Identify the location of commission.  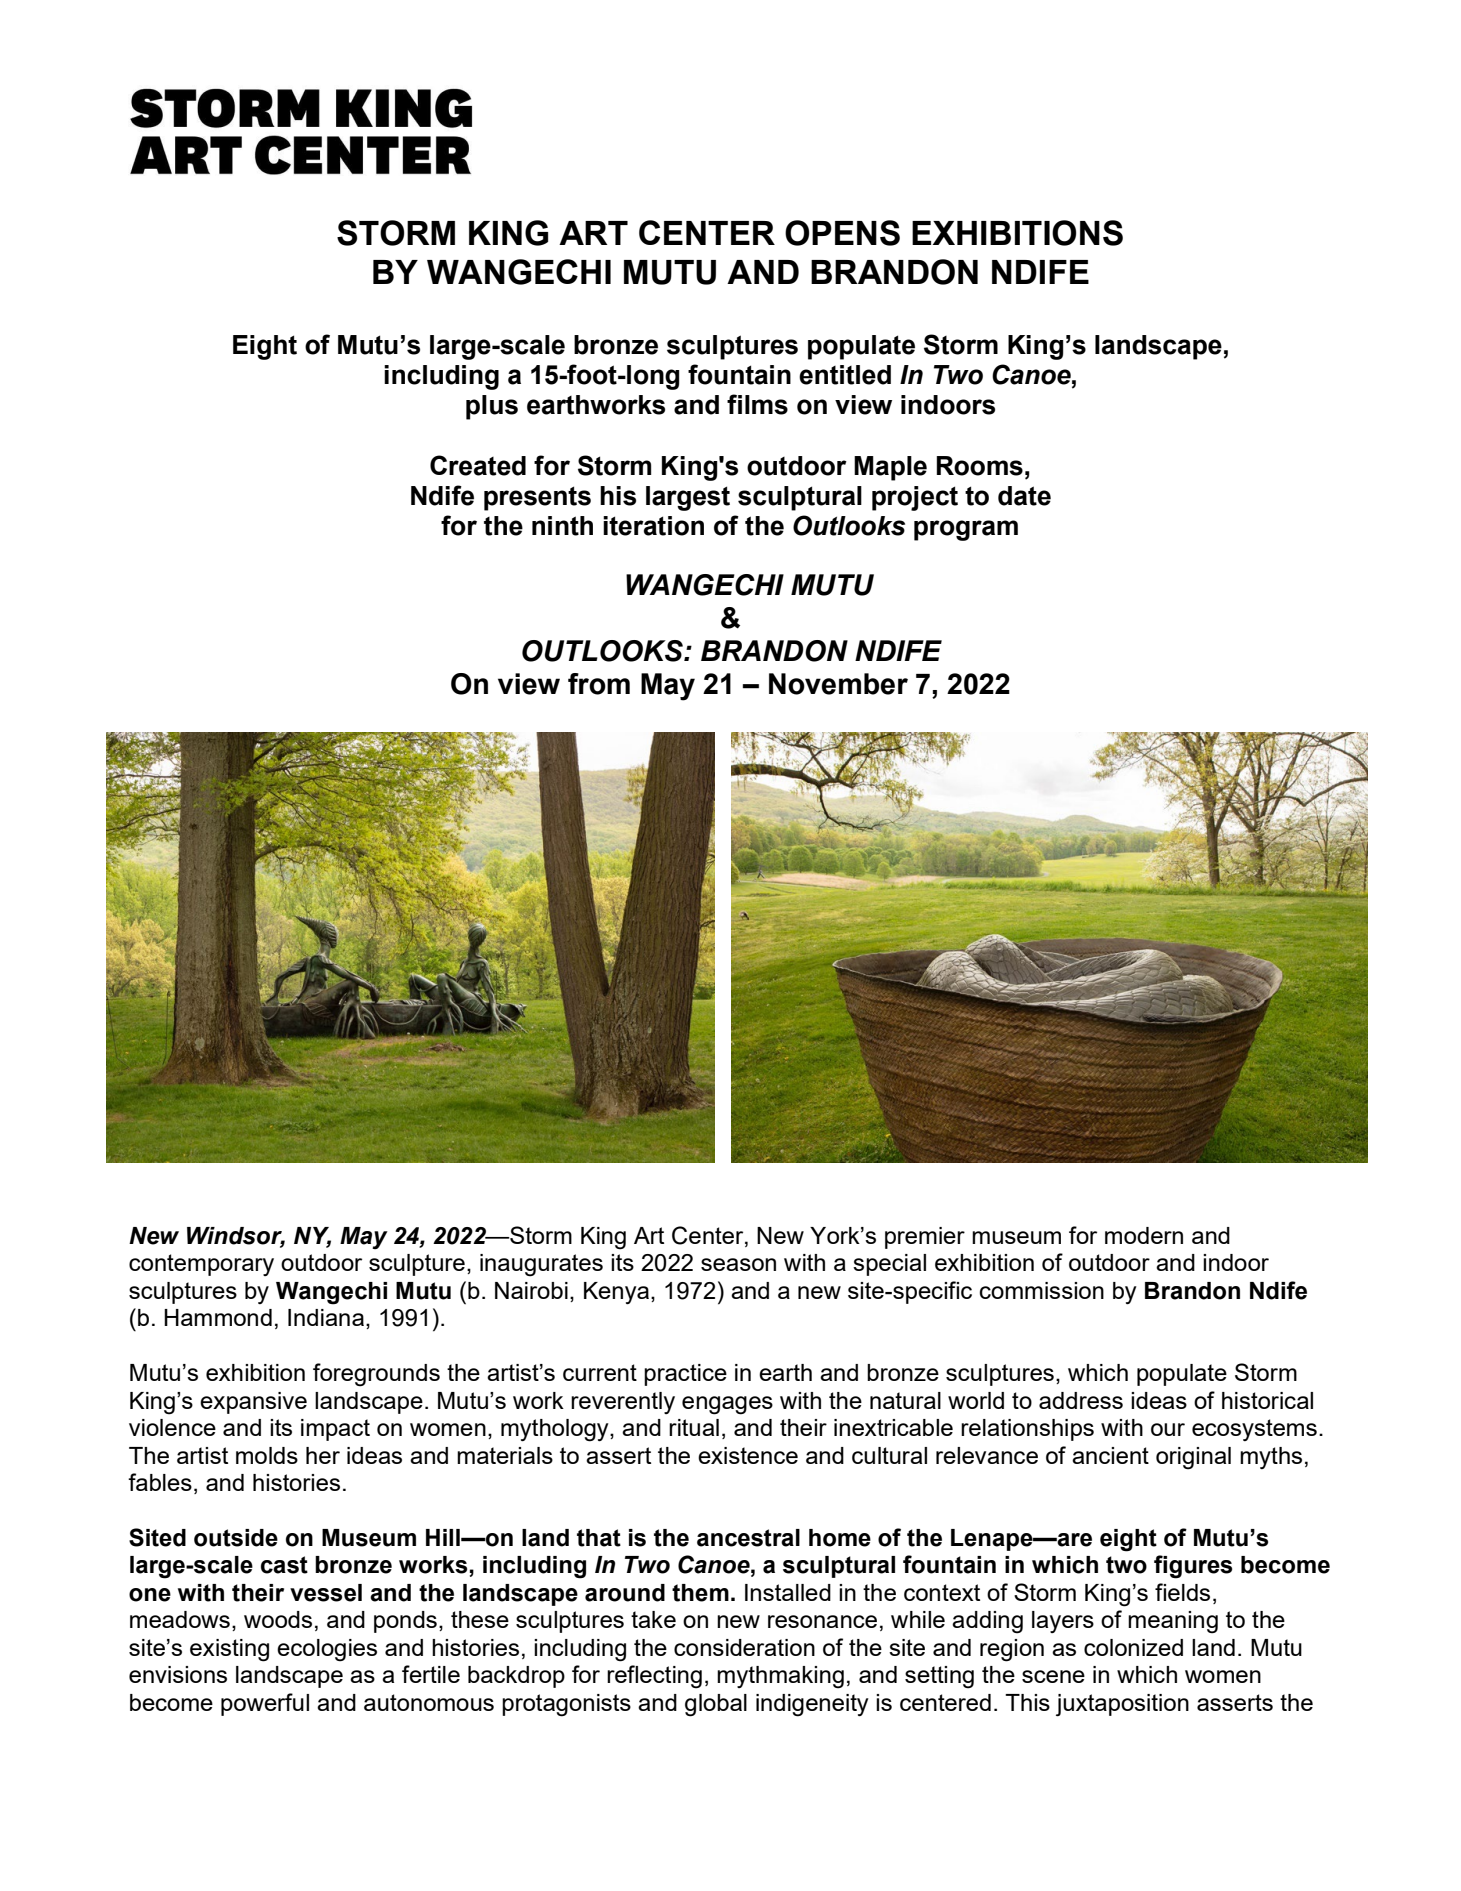
(1042, 1290).
